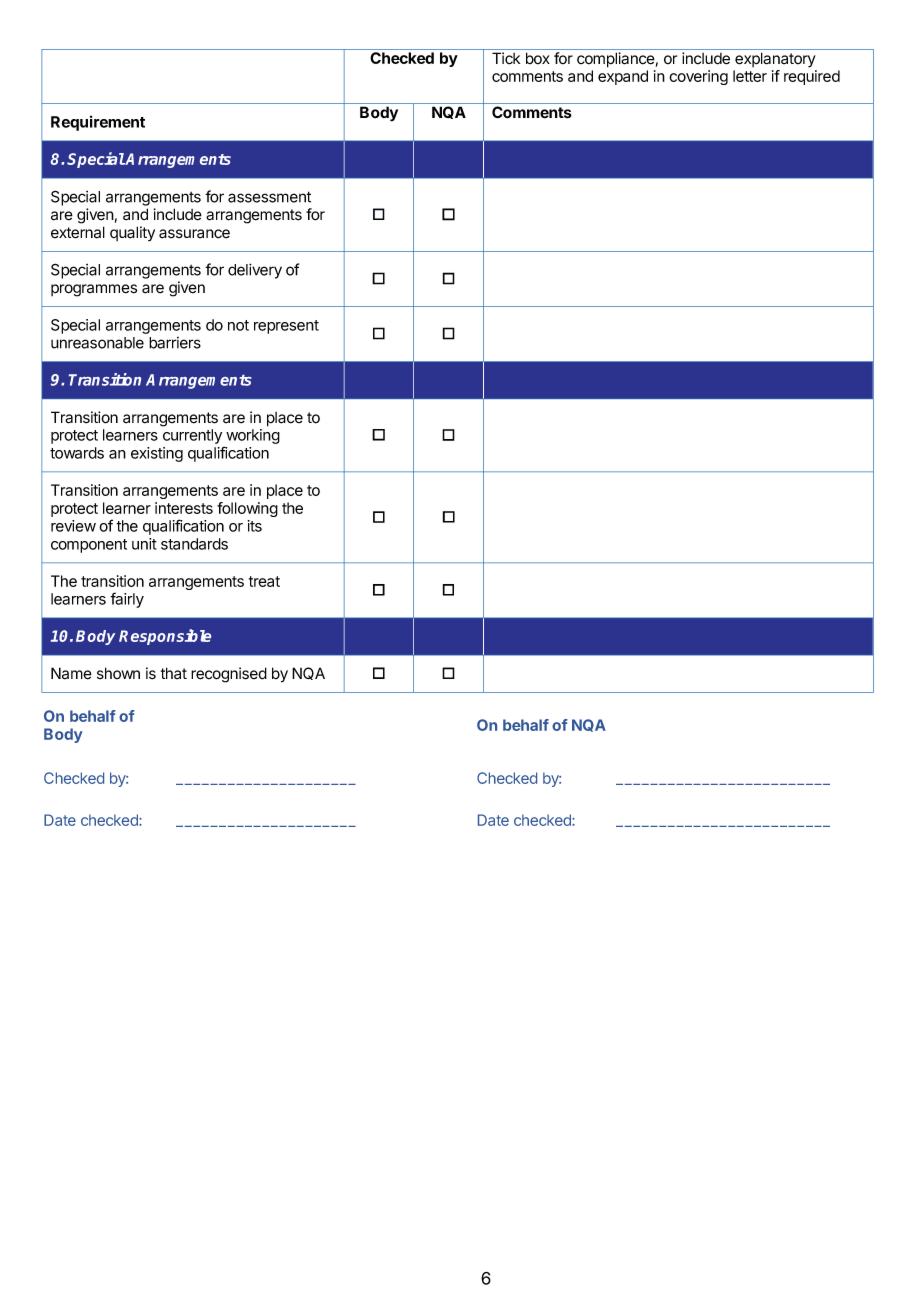  Describe the element at coordinates (238, 325) in the screenshot. I see `not` at that location.
